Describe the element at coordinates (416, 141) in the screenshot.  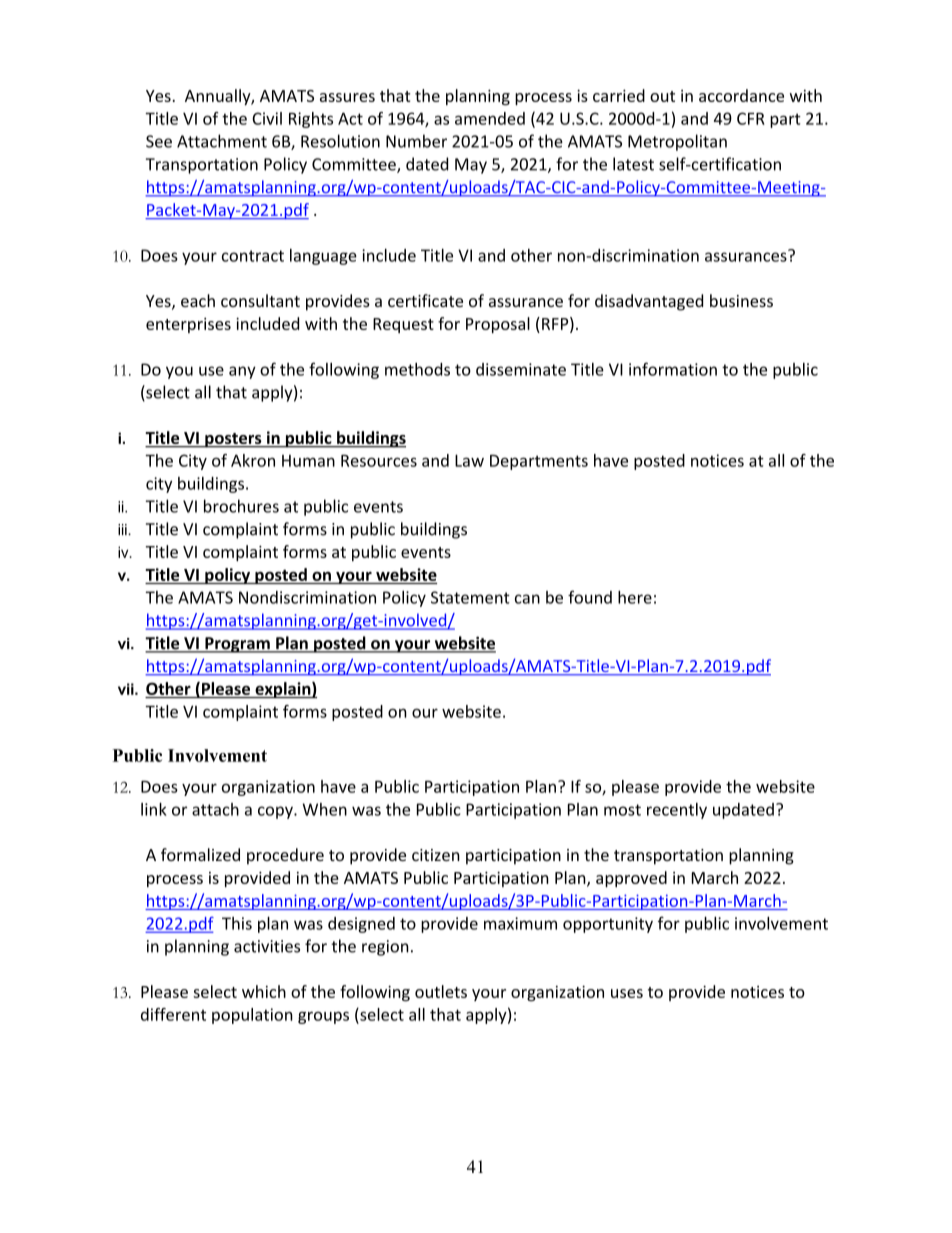
I see `Number` at that location.
